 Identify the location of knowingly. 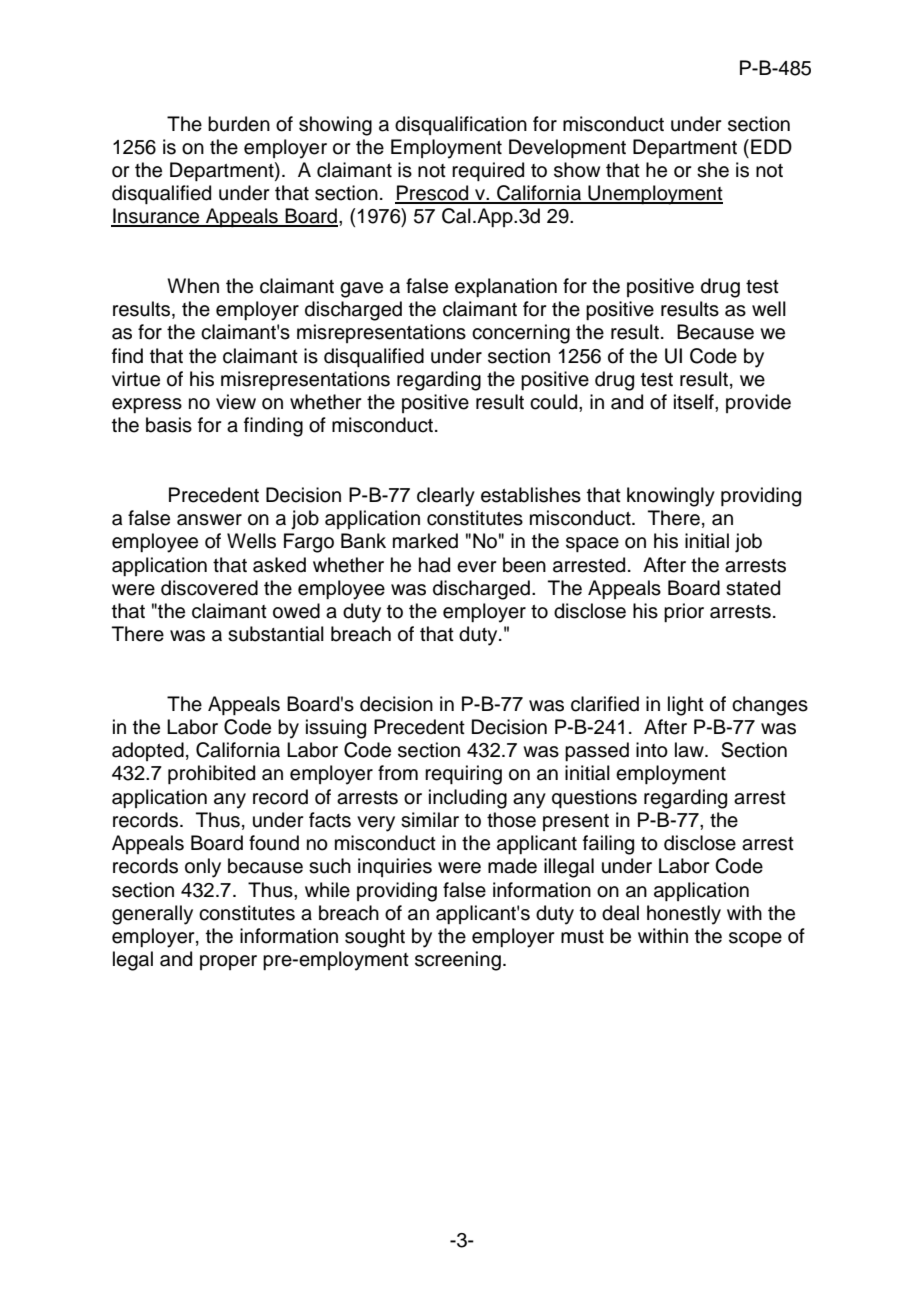
(671, 497).
